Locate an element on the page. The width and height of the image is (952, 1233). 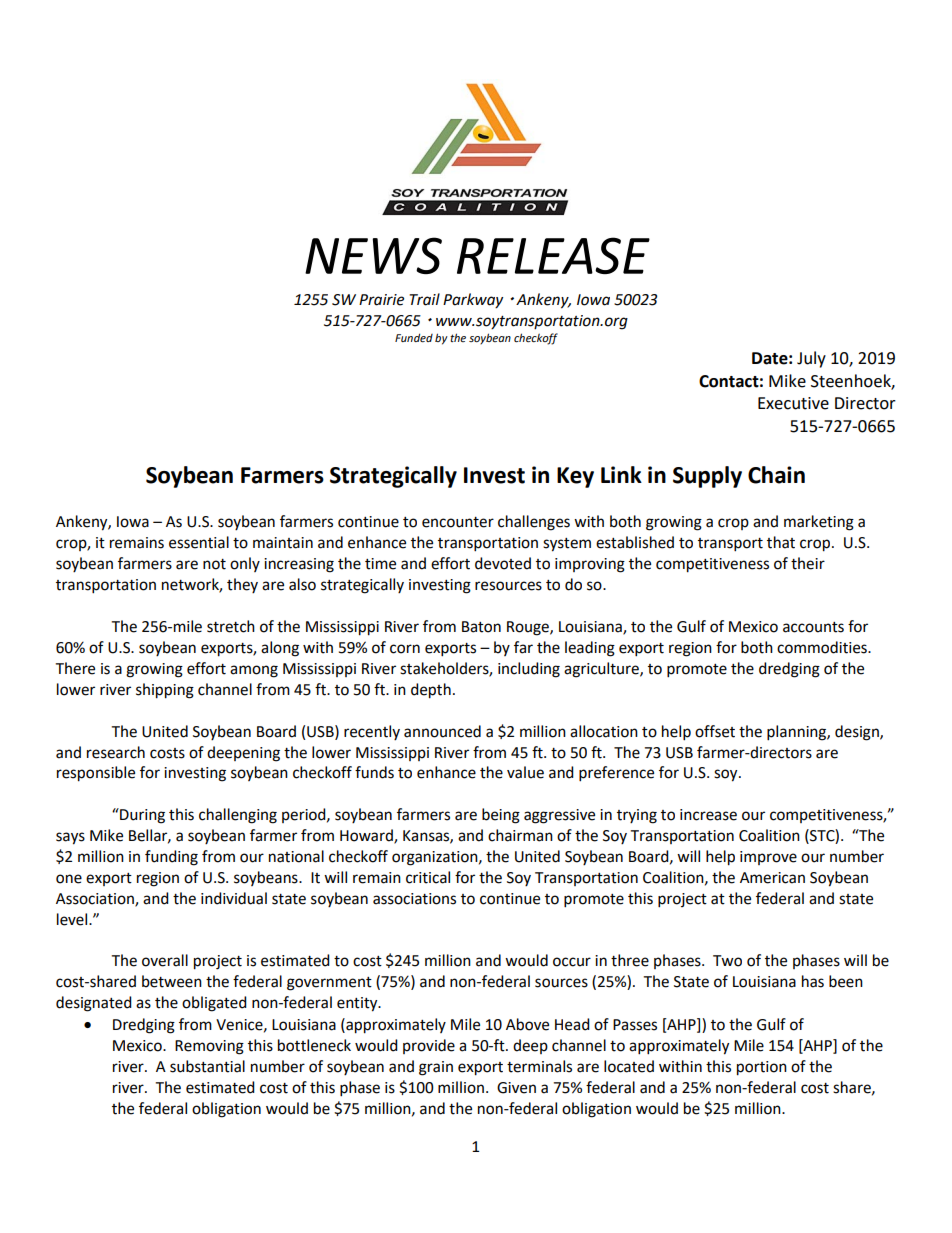
encounter is located at coordinates (458, 522).
